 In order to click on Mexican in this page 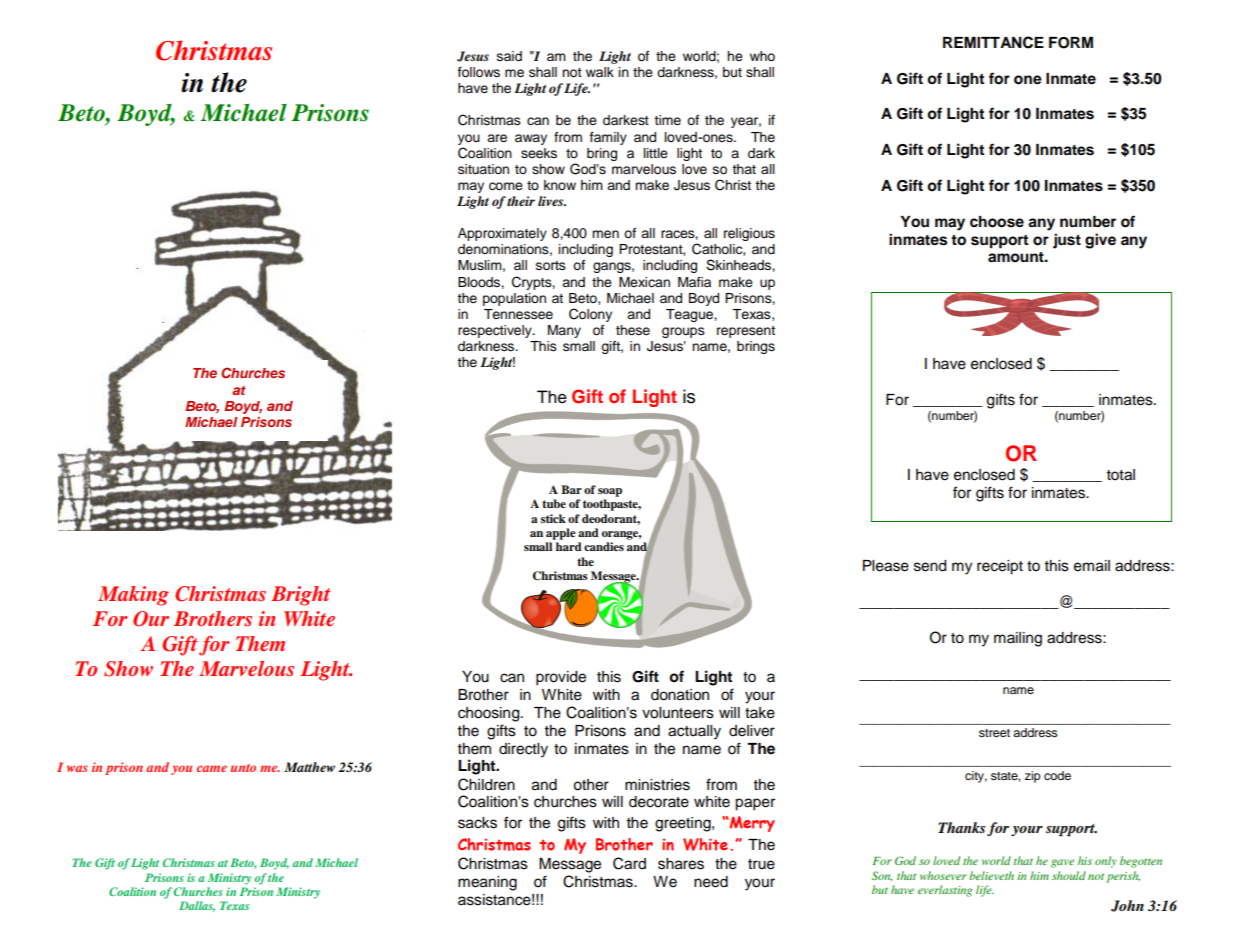, I will do `click(644, 282)`.
